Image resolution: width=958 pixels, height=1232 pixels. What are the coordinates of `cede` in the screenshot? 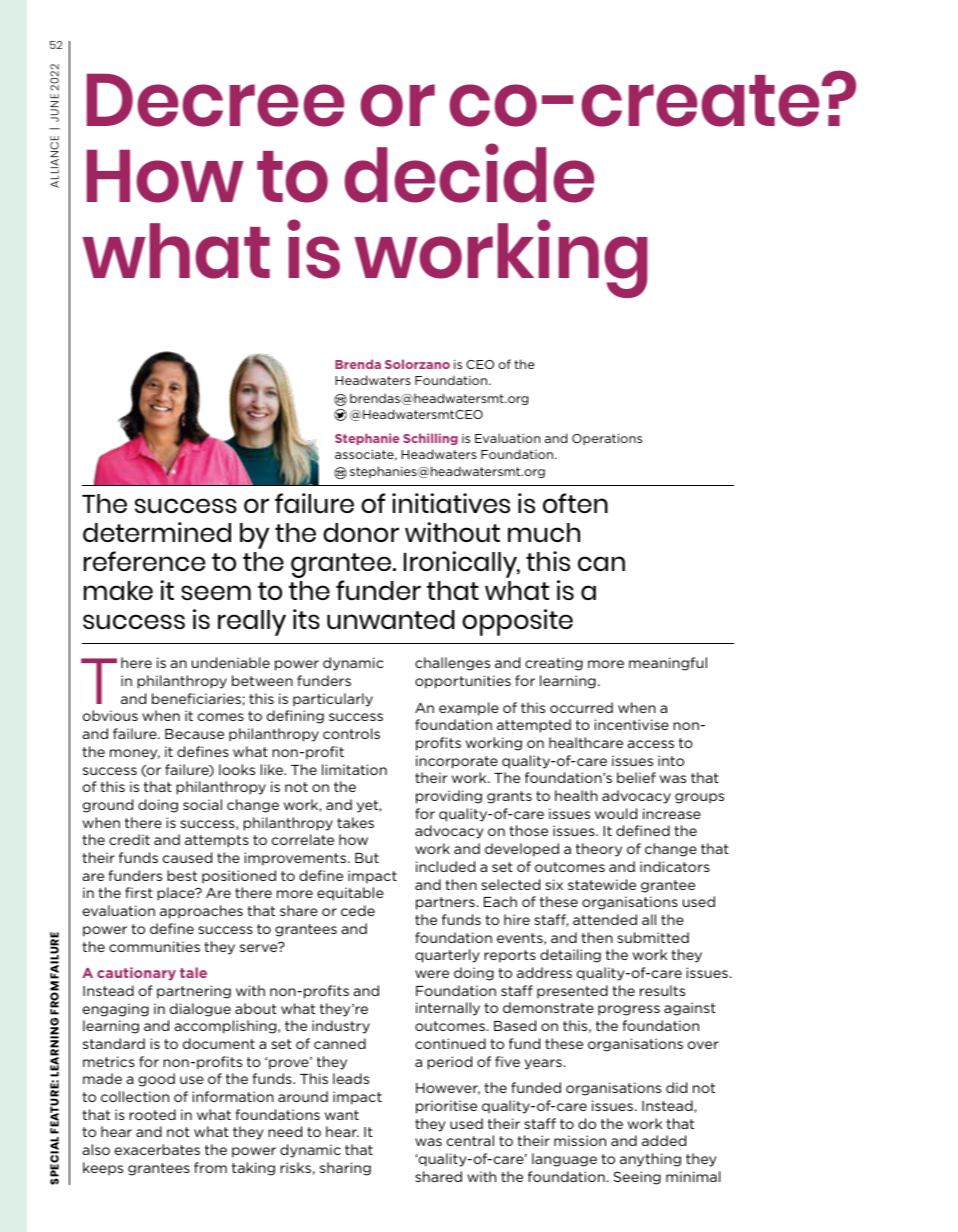 It's located at (358, 910).
